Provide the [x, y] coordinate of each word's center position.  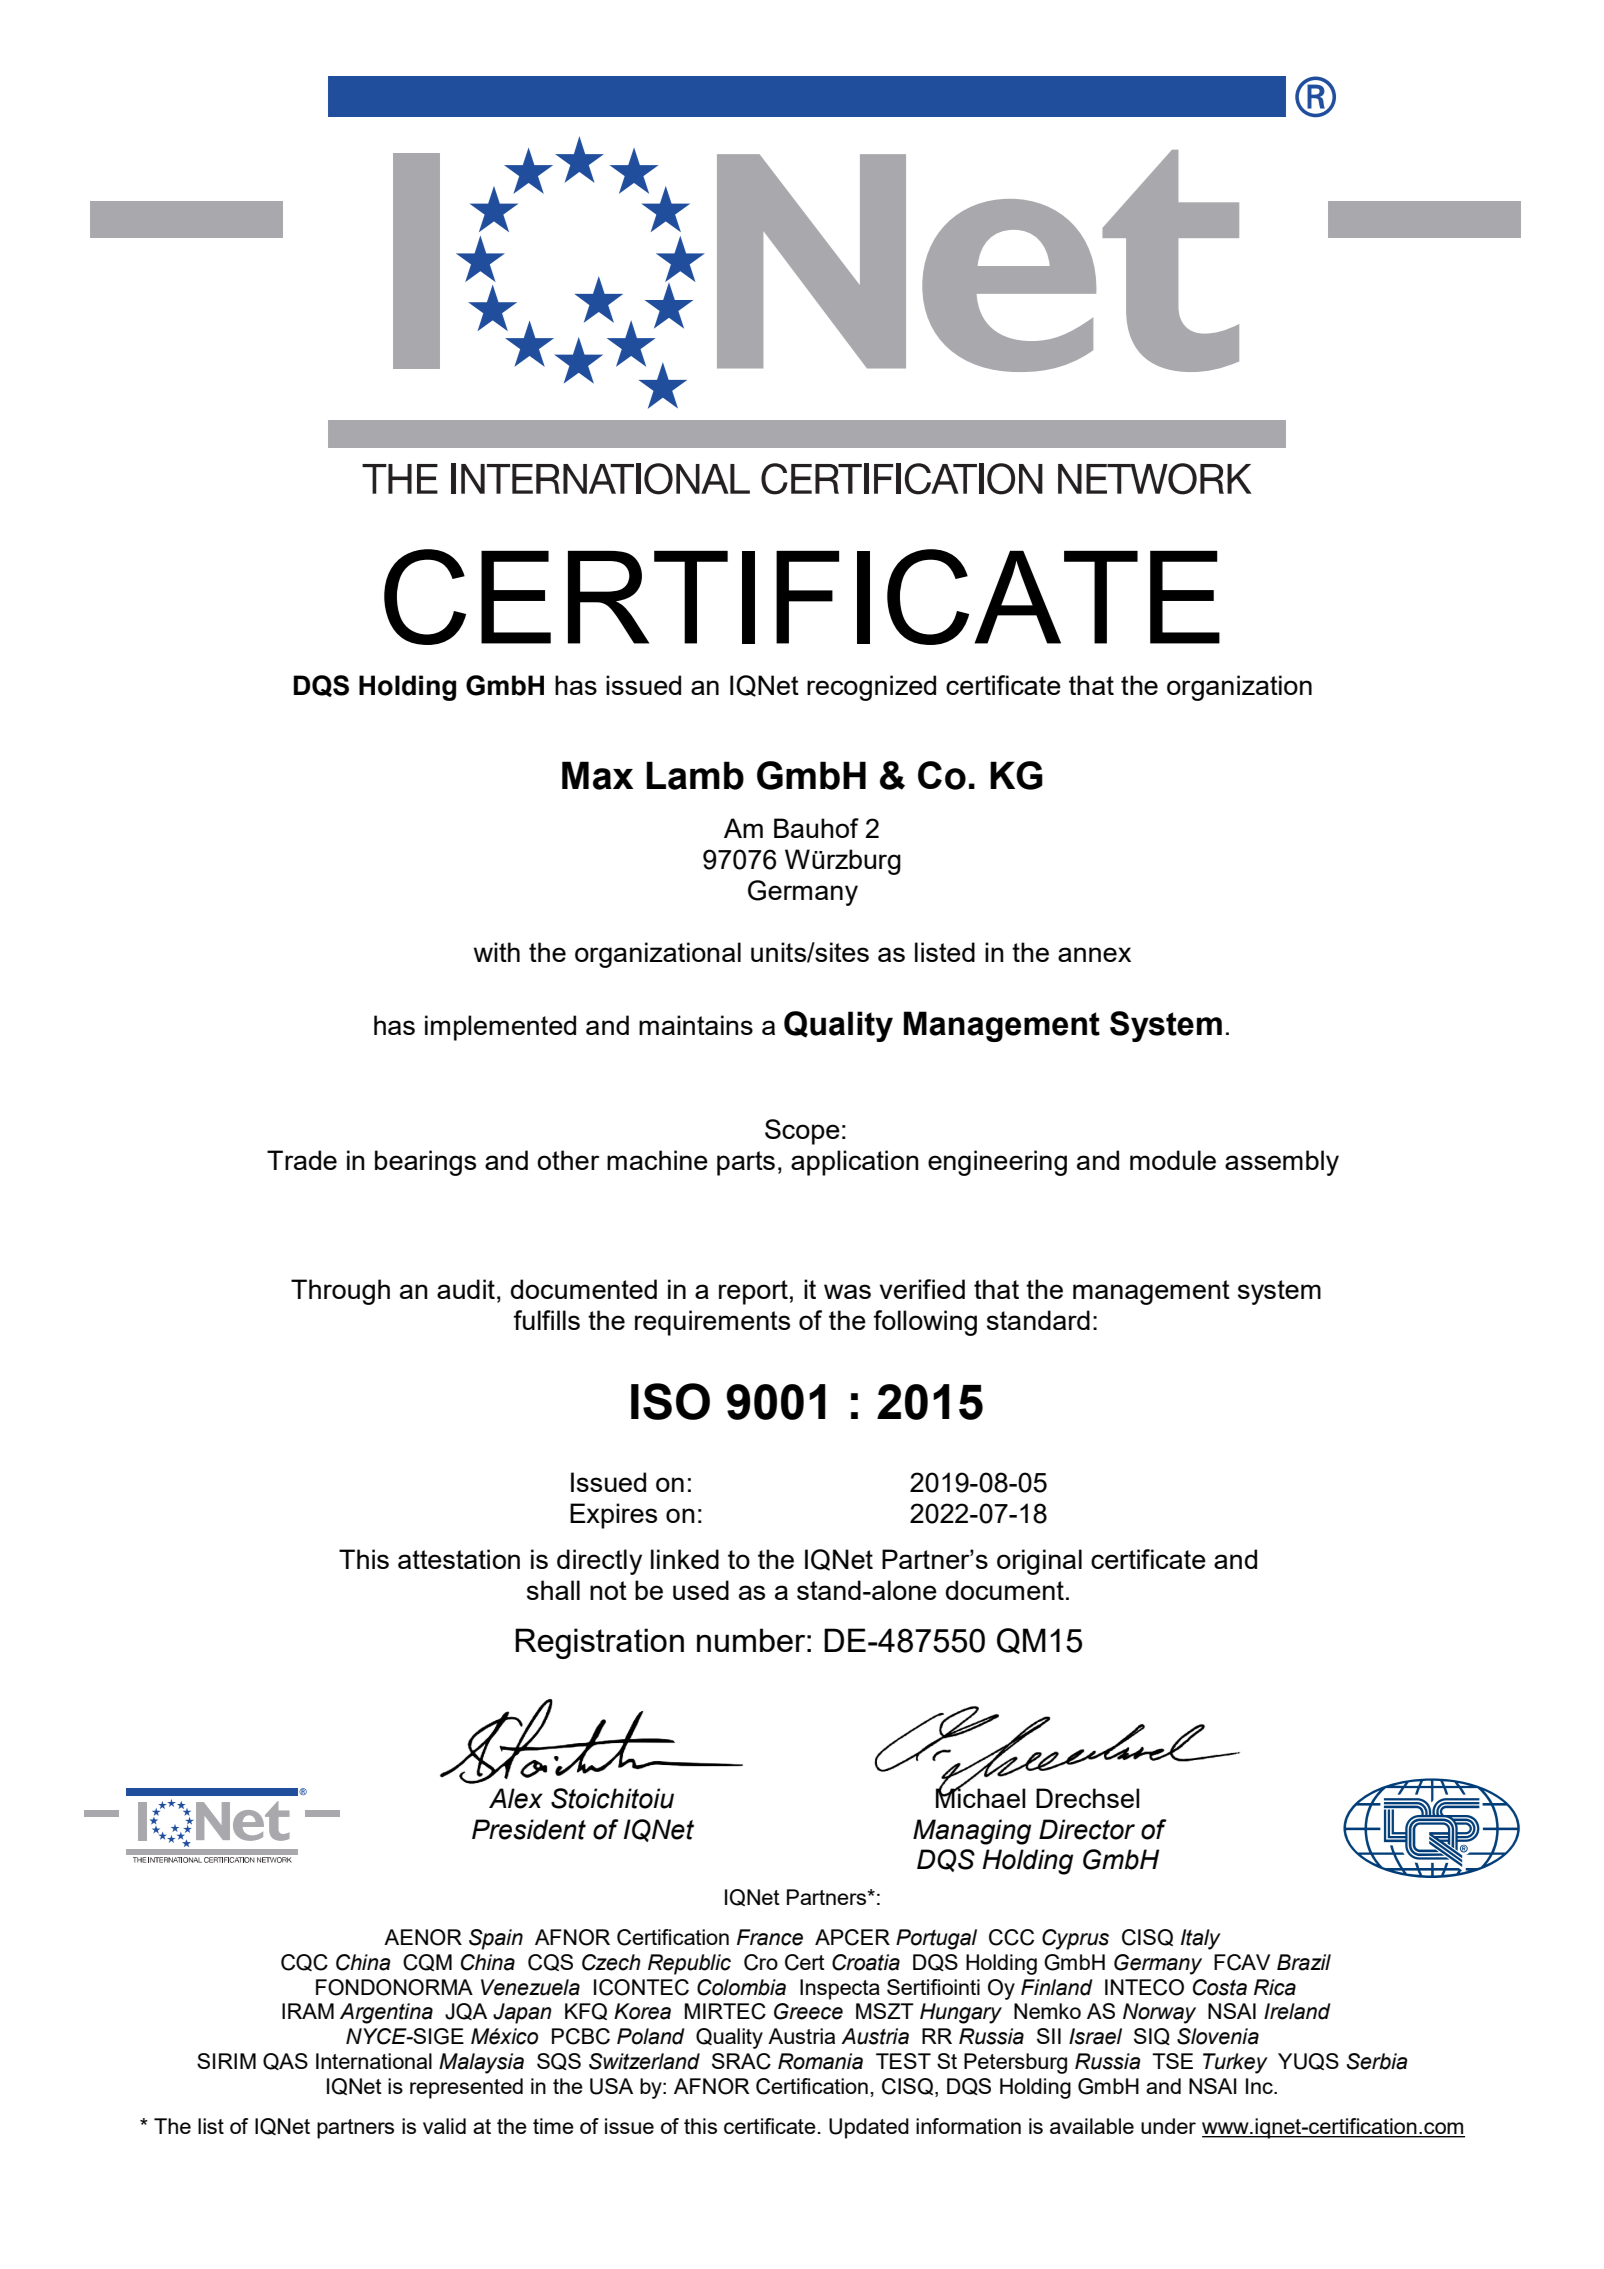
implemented [500, 1028]
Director [1087, 1829]
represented [466, 2088]
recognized [871, 688]
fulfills [546, 1320]
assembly [1282, 1163]
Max [597, 775]
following [925, 1323]
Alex [516, 1798]
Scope [802, 1132]
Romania [820, 2061]
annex [1094, 954]
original [1039, 1562]
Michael [981, 1797]
